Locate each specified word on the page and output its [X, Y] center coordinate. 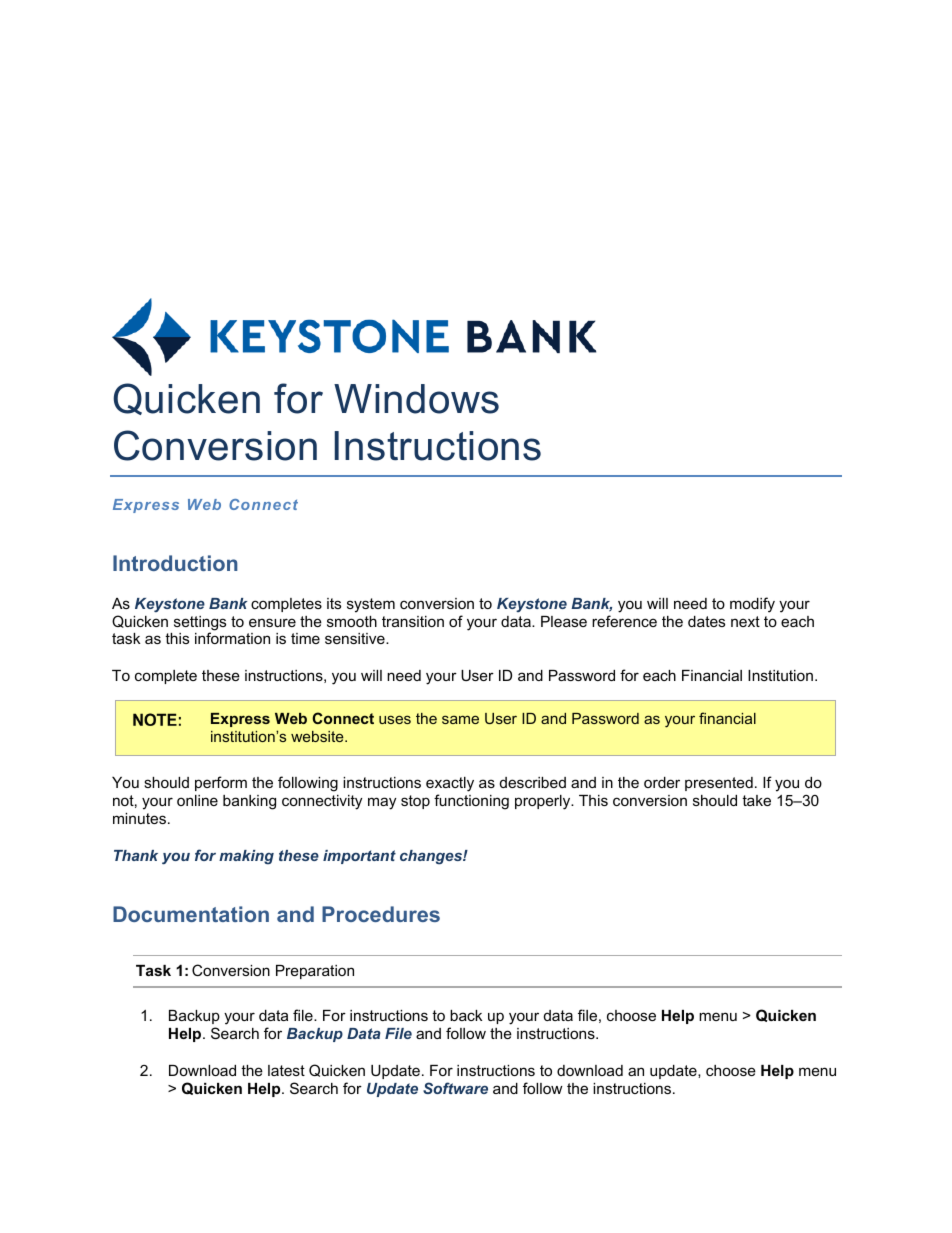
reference [624, 621]
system [371, 605]
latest [286, 1070]
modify [752, 605]
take [756, 800]
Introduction [175, 563]
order [662, 782]
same [460, 719]
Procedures [381, 914]
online [197, 800]
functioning [471, 802]
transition [413, 621]
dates [706, 621]
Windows [416, 399]
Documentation [191, 914]
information [232, 638]
